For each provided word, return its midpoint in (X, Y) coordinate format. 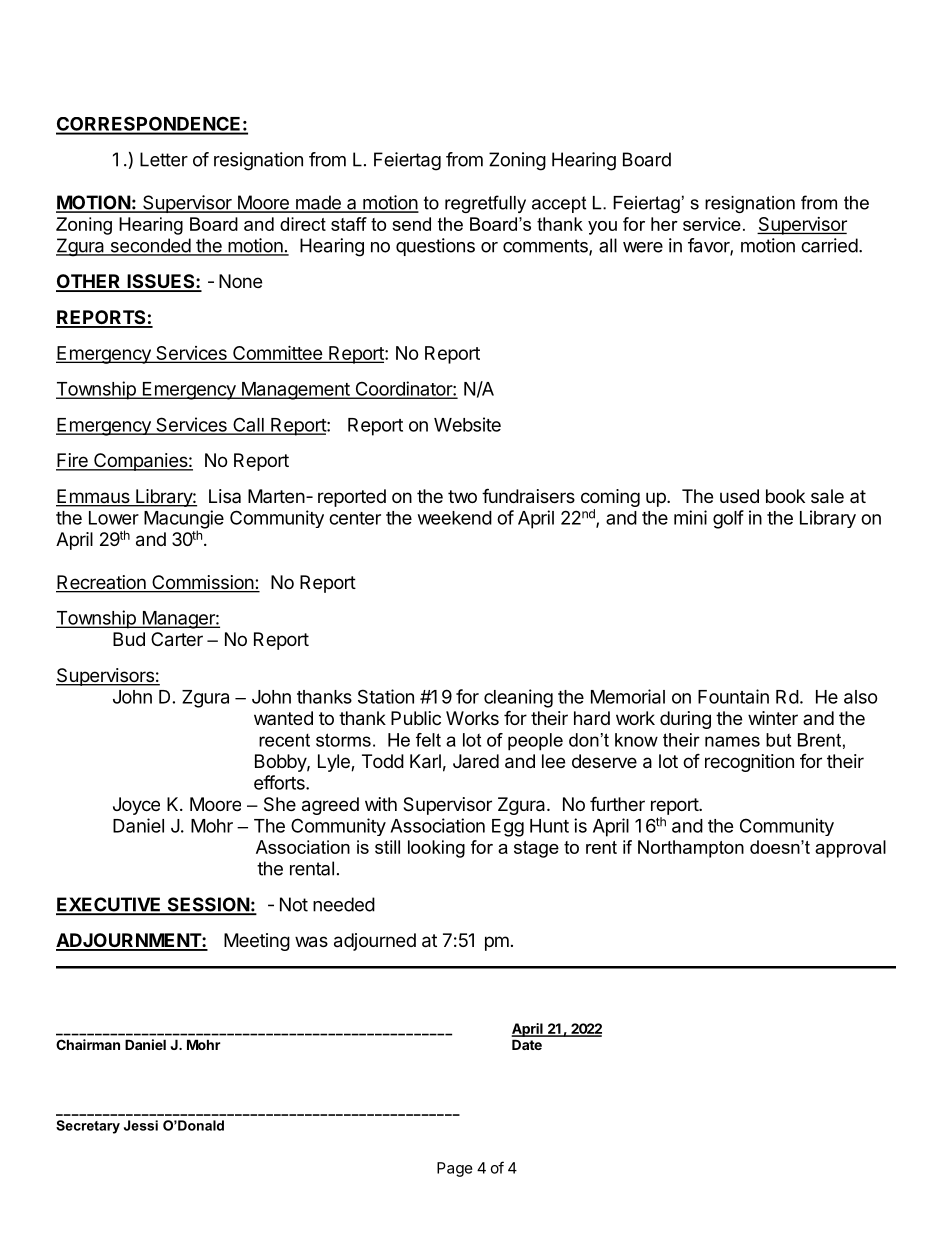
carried (829, 245)
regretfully (485, 204)
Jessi (141, 1125)
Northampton (691, 849)
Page (455, 1169)
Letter (164, 159)
